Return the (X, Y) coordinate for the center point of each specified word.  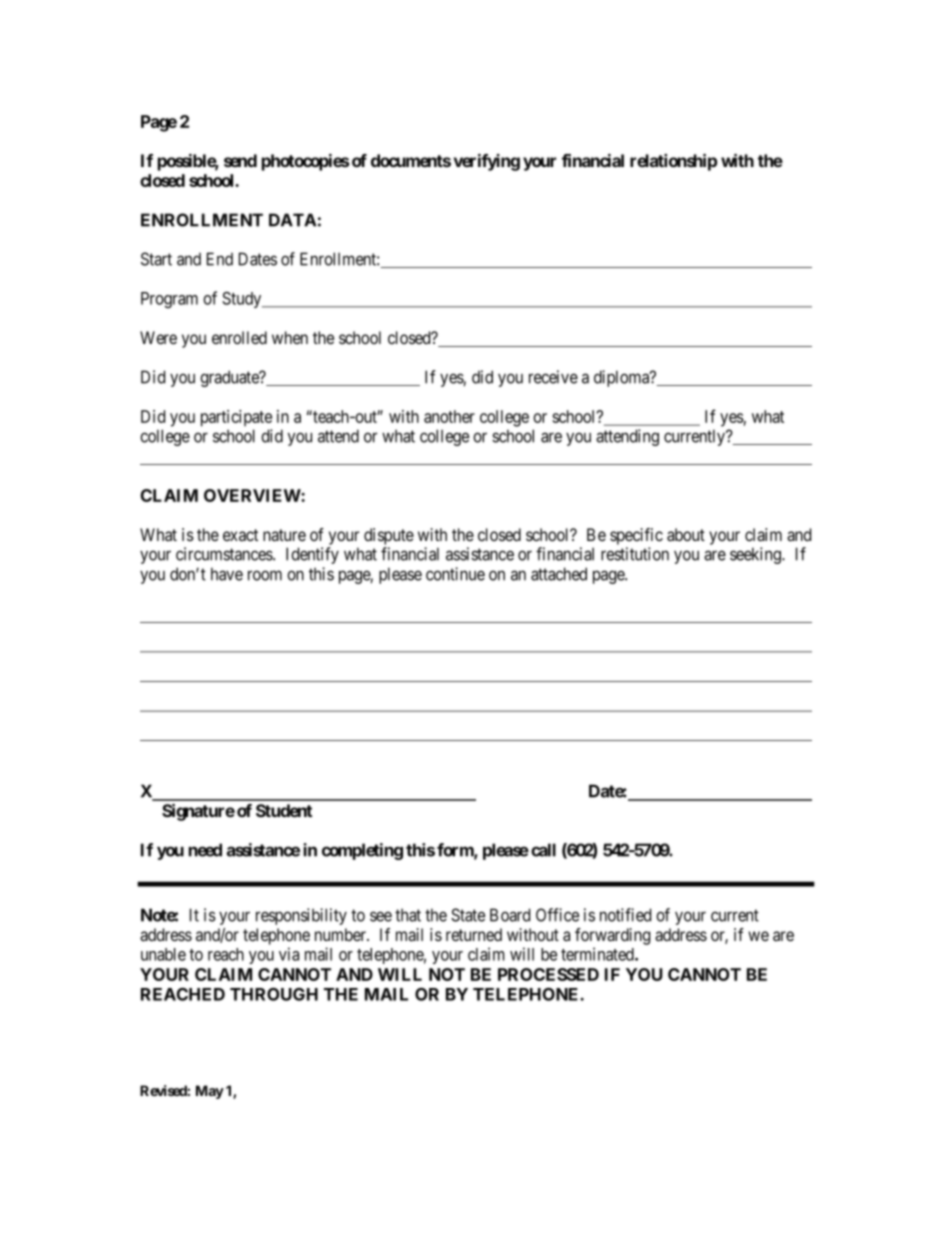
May (210, 1092)
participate (236, 418)
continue (455, 574)
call (543, 850)
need (205, 850)
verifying (487, 162)
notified (625, 915)
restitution (635, 554)
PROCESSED (548, 974)
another (449, 416)
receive (553, 377)
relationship (673, 162)
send (240, 160)
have (227, 574)
